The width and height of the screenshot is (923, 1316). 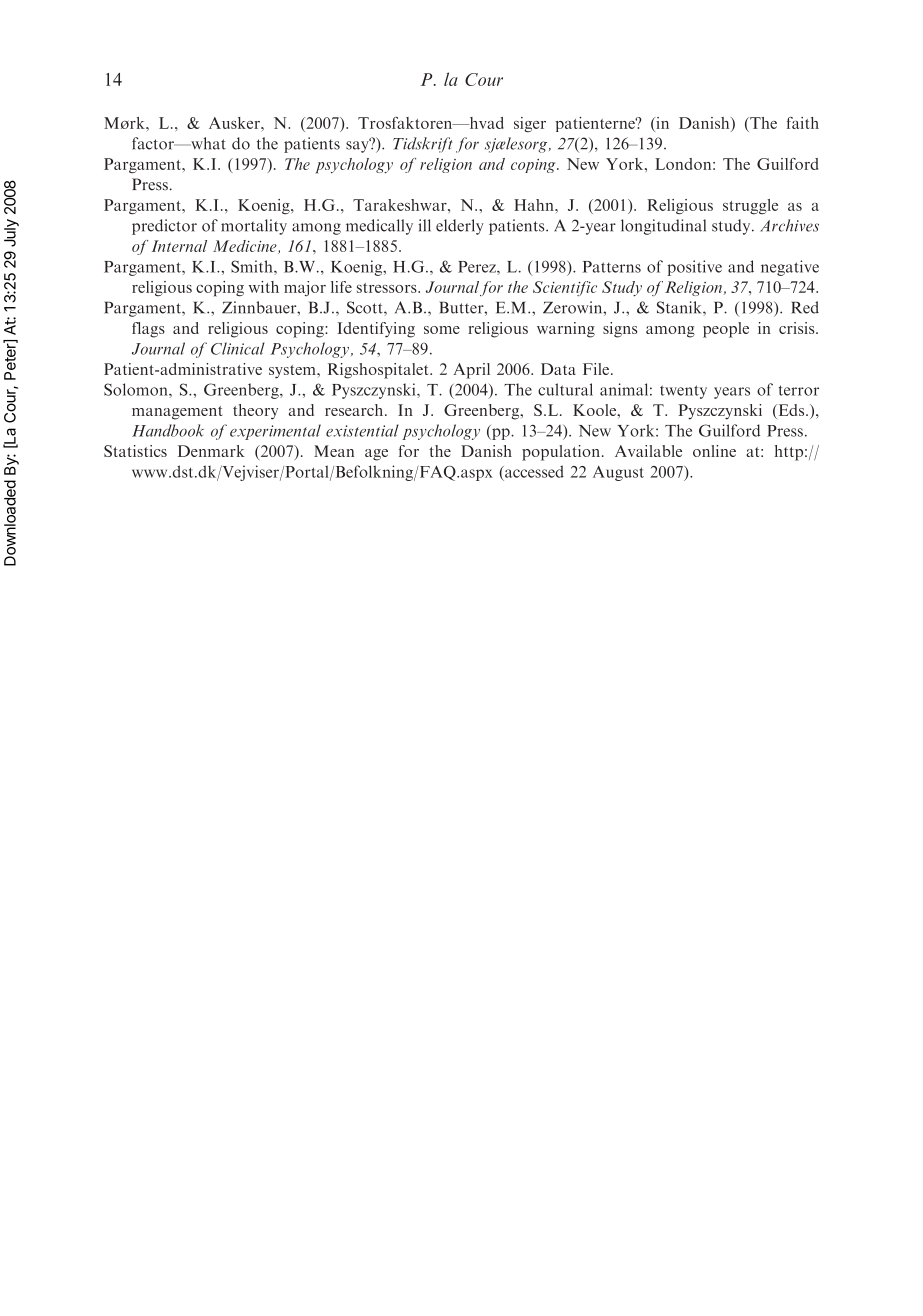 I want to click on stressors, so click(x=388, y=288).
